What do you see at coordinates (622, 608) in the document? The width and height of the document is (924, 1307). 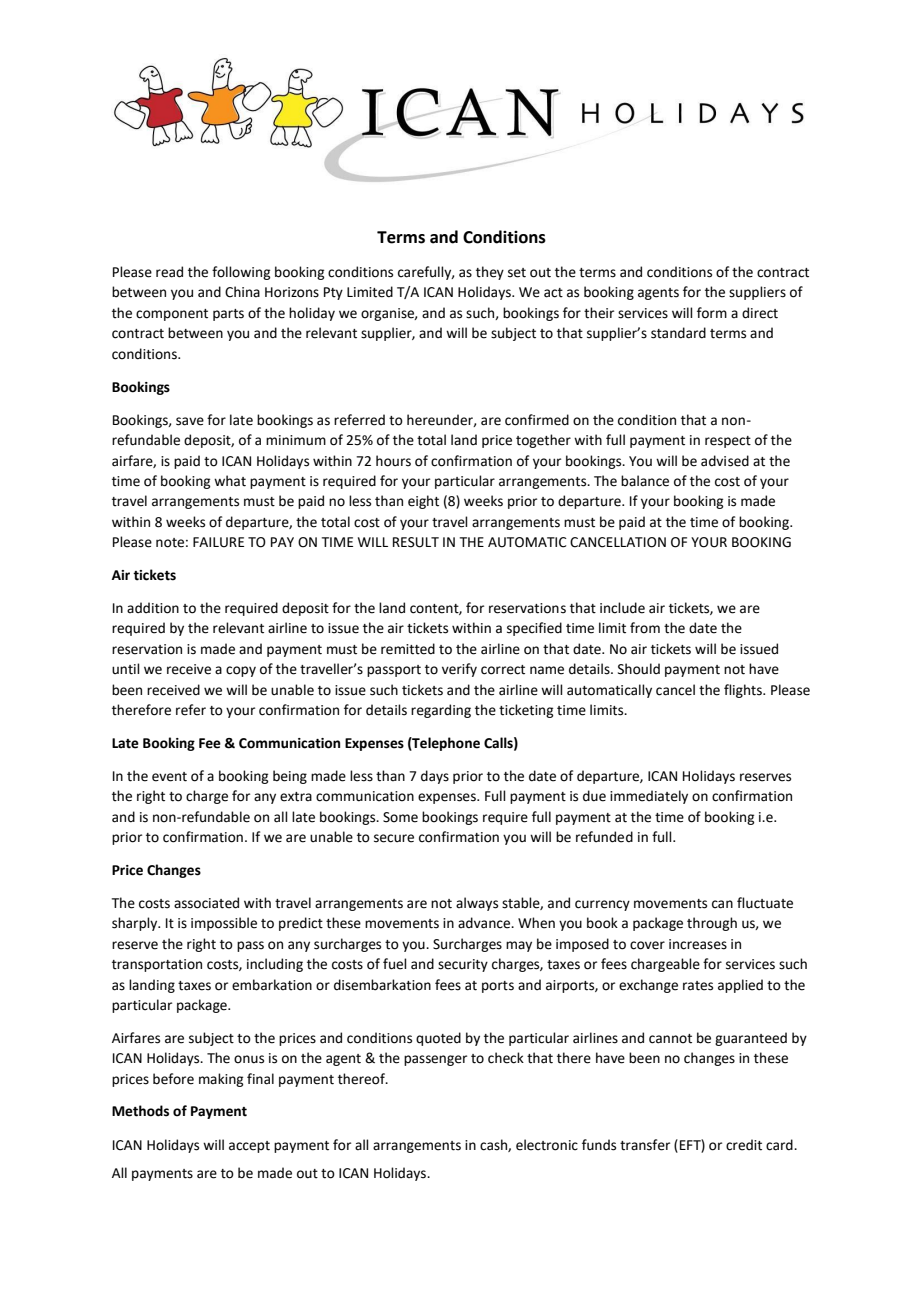 I see `include` at bounding box center [622, 608].
